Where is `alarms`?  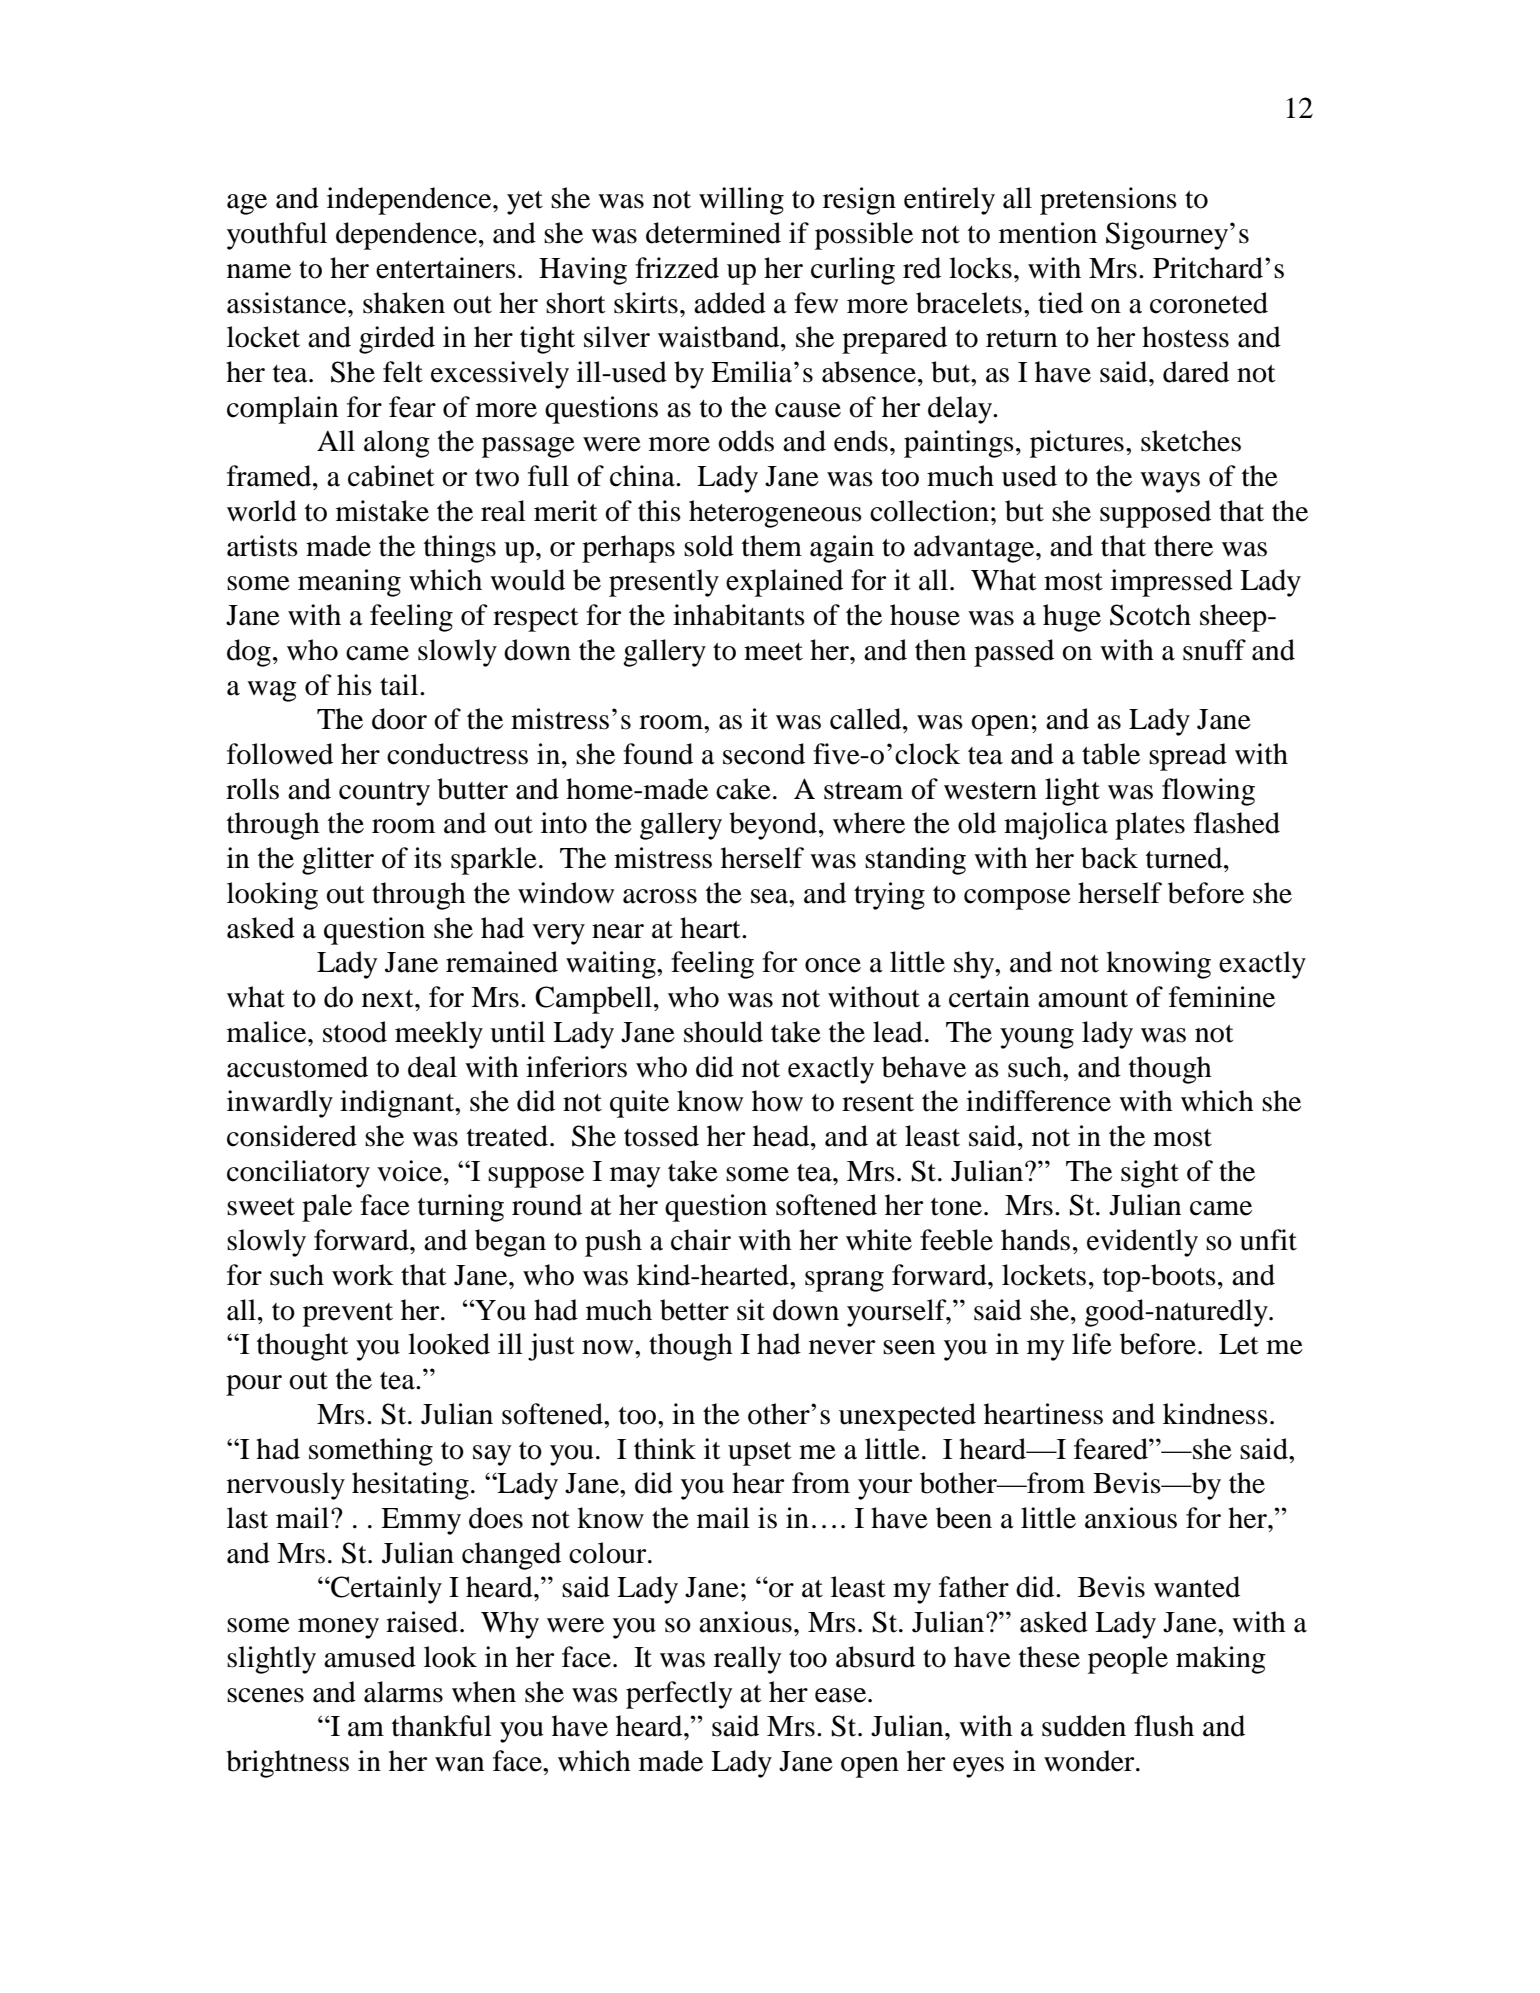 alarms is located at coordinates (403, 1692).
